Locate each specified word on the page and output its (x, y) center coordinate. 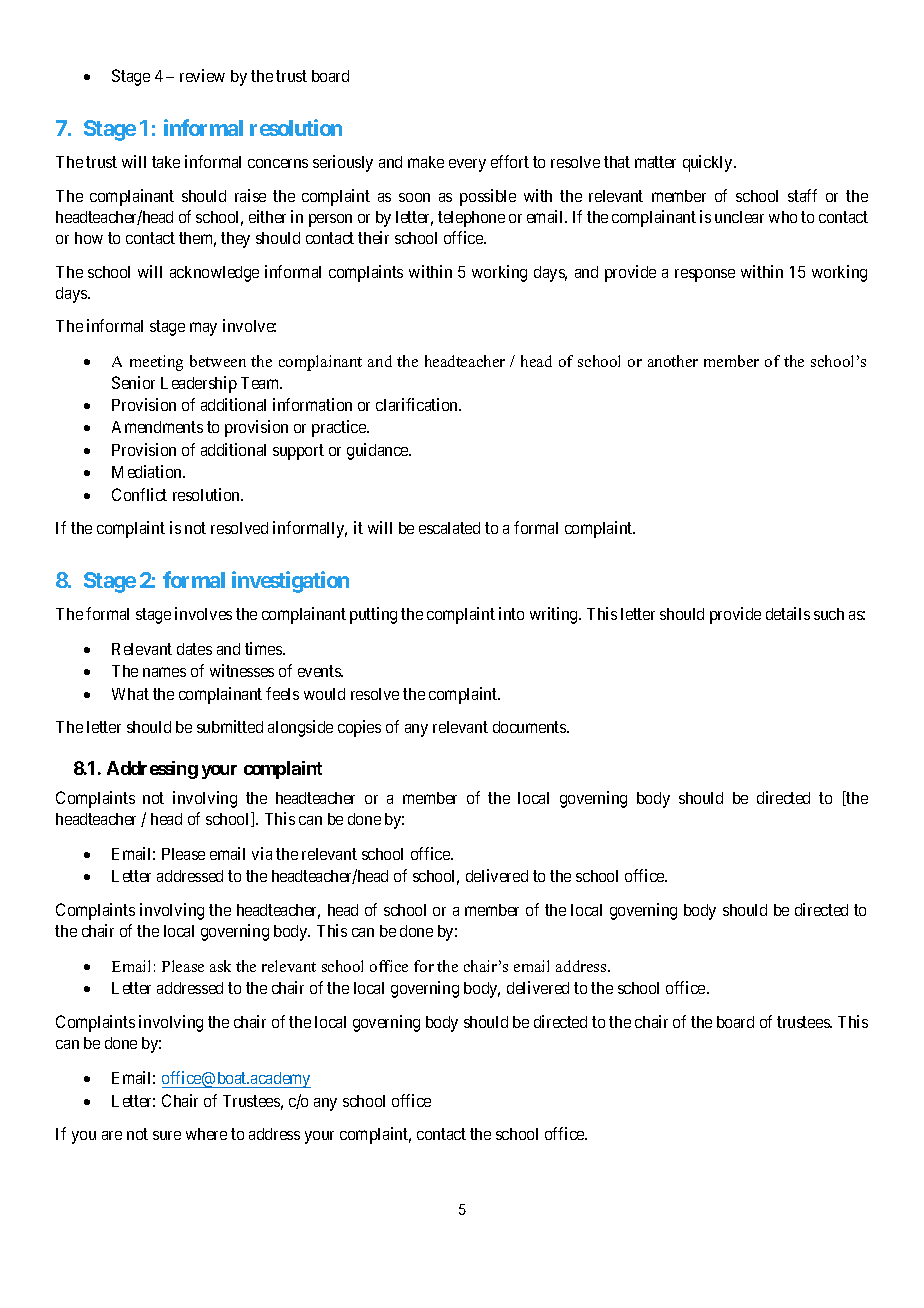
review (202, 75)
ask (220, 966)
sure (167, 1135)
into (511, 613)
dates (194, 649)
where (206, 1134)
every (467, 165)
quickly (709, 163)
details (788, 613)
